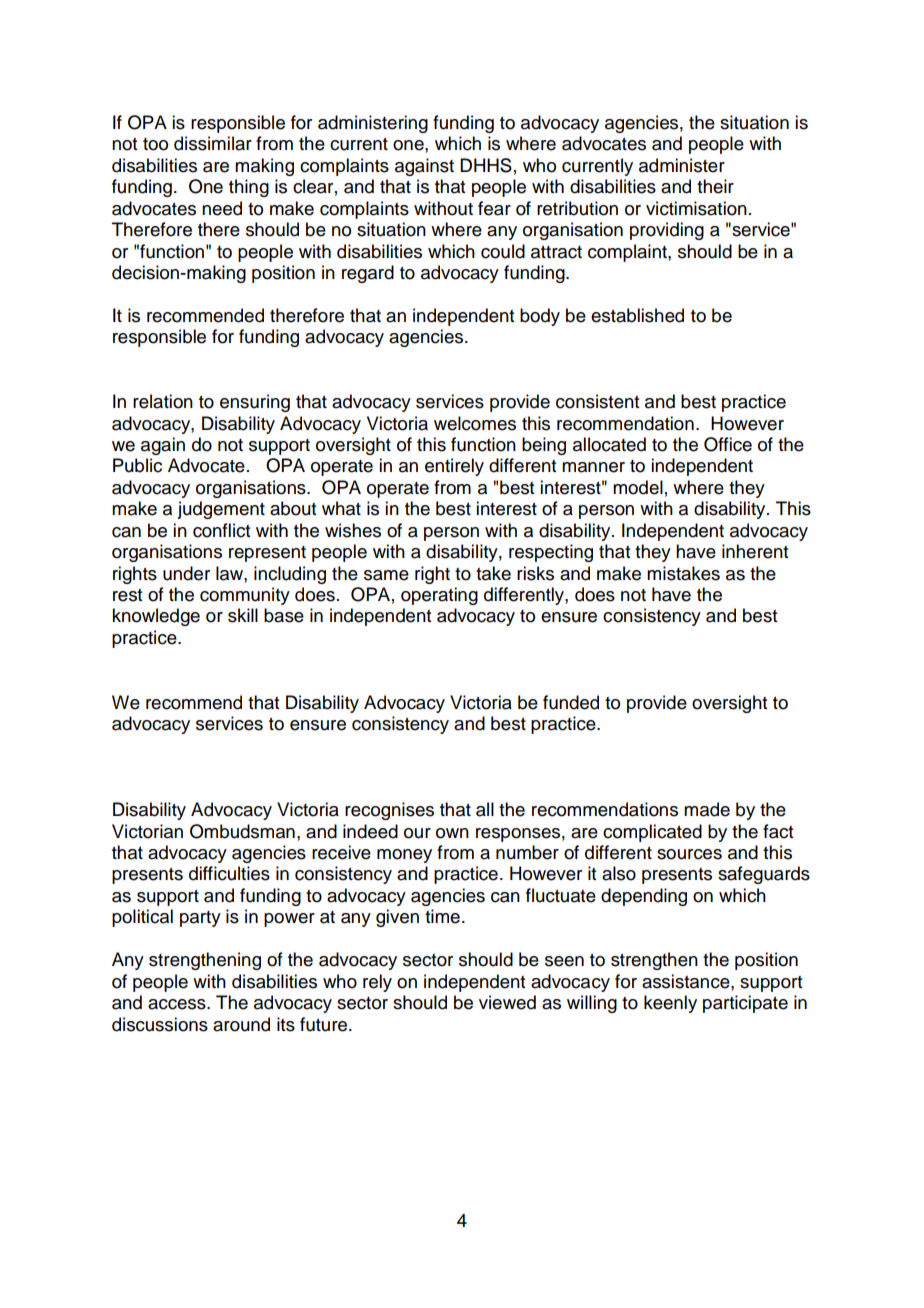  Describe the element at coordinates (178, 1004) in the document. I see `access` at that location.
